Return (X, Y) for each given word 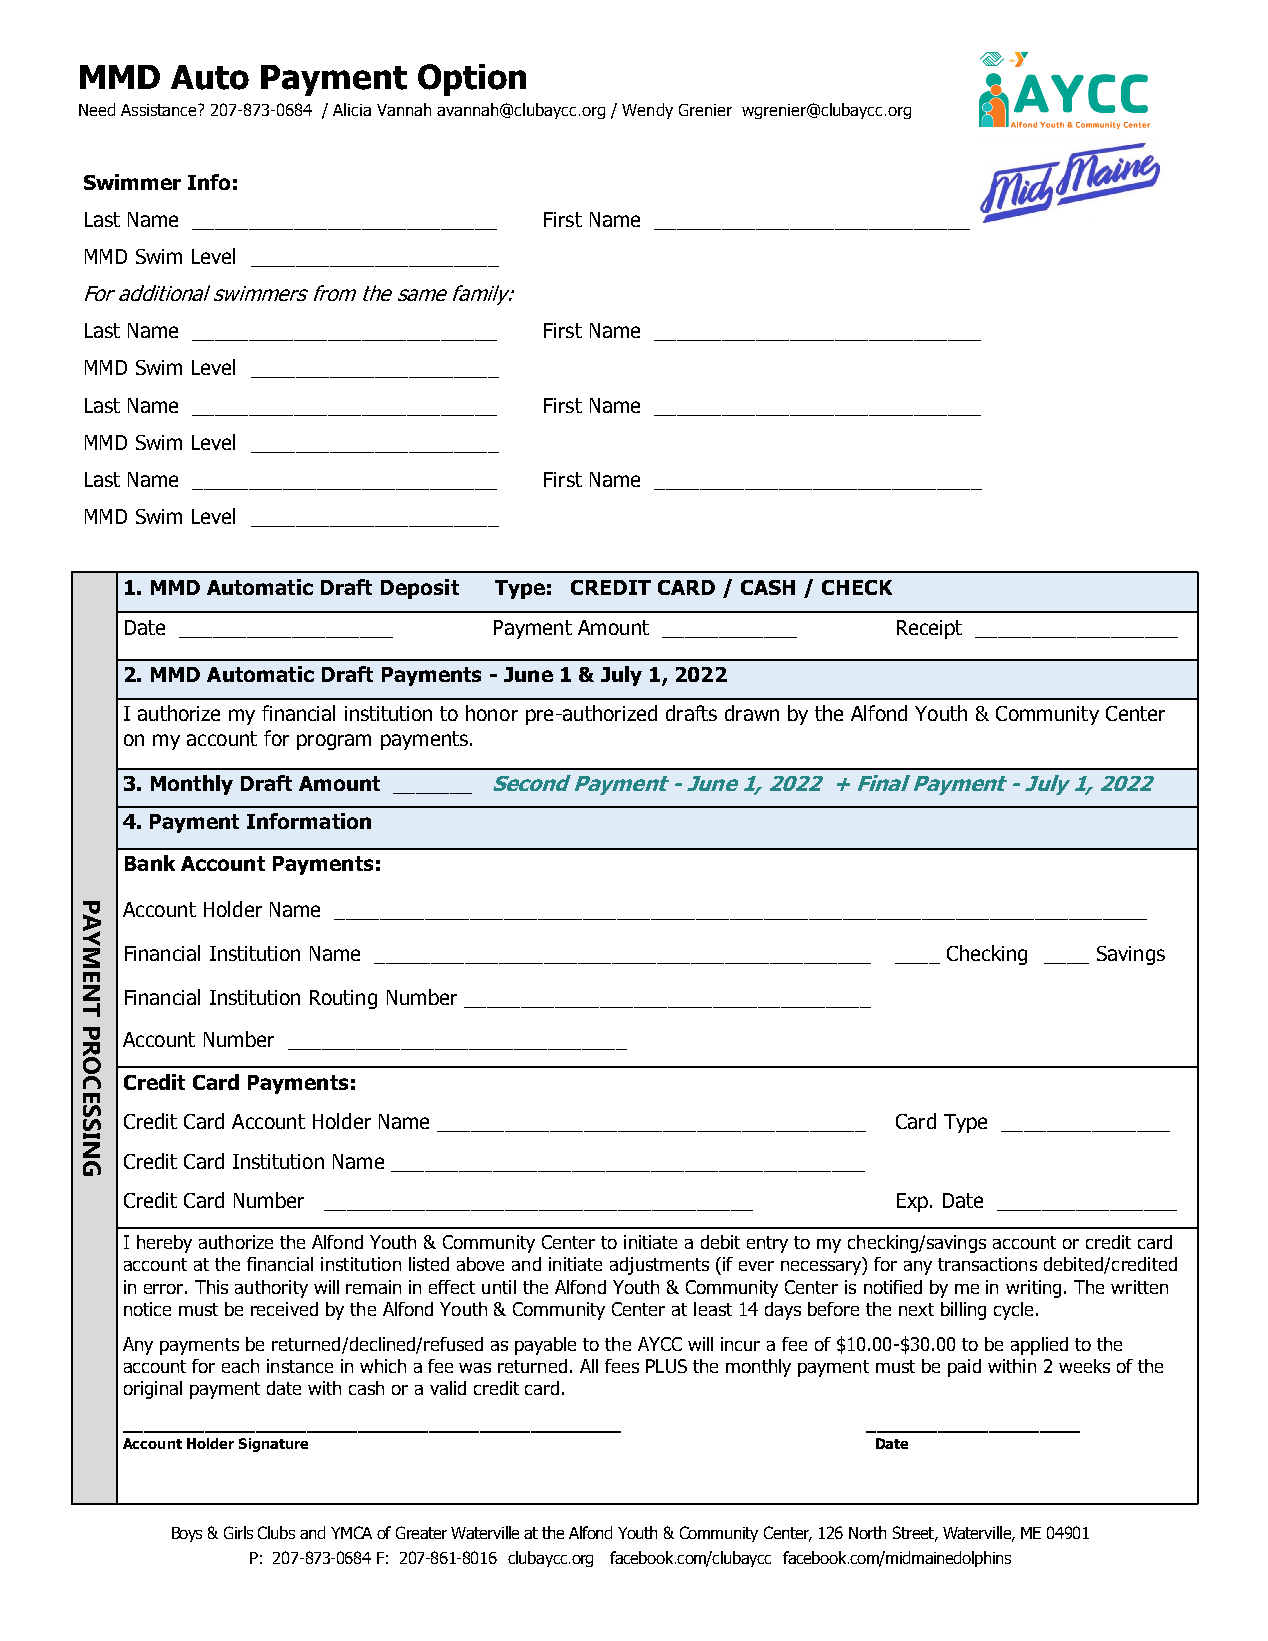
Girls (238, 1532)
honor (492, 713)
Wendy (647, 111)
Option (472, 80)
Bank (150, 863)
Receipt (929, 629)
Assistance (160, 110)
